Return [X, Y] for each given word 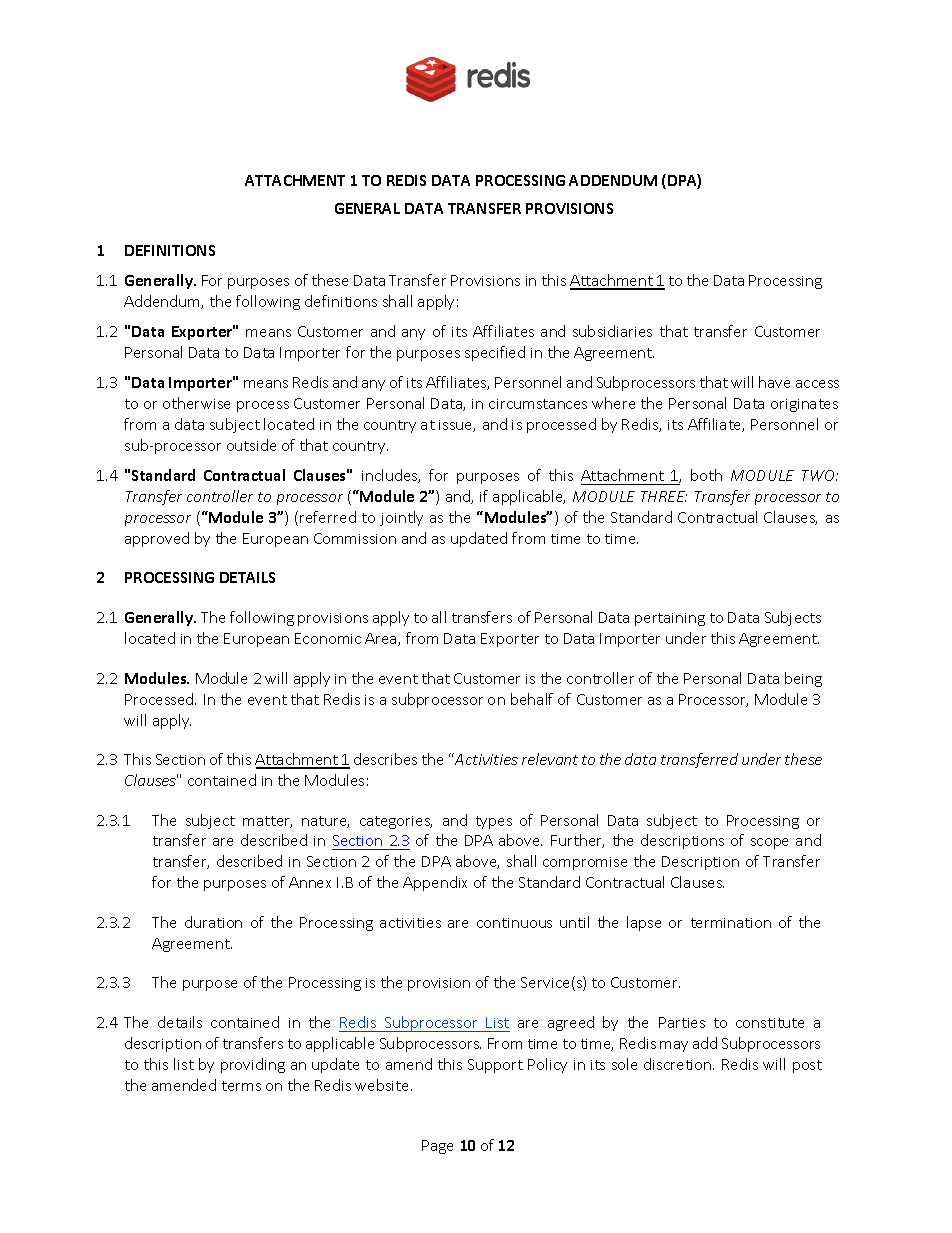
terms [241, 1086]
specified [495, 353]
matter [267, 822]
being [803, 679]
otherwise [196, 403]
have [774, 382]
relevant [550, 759]
